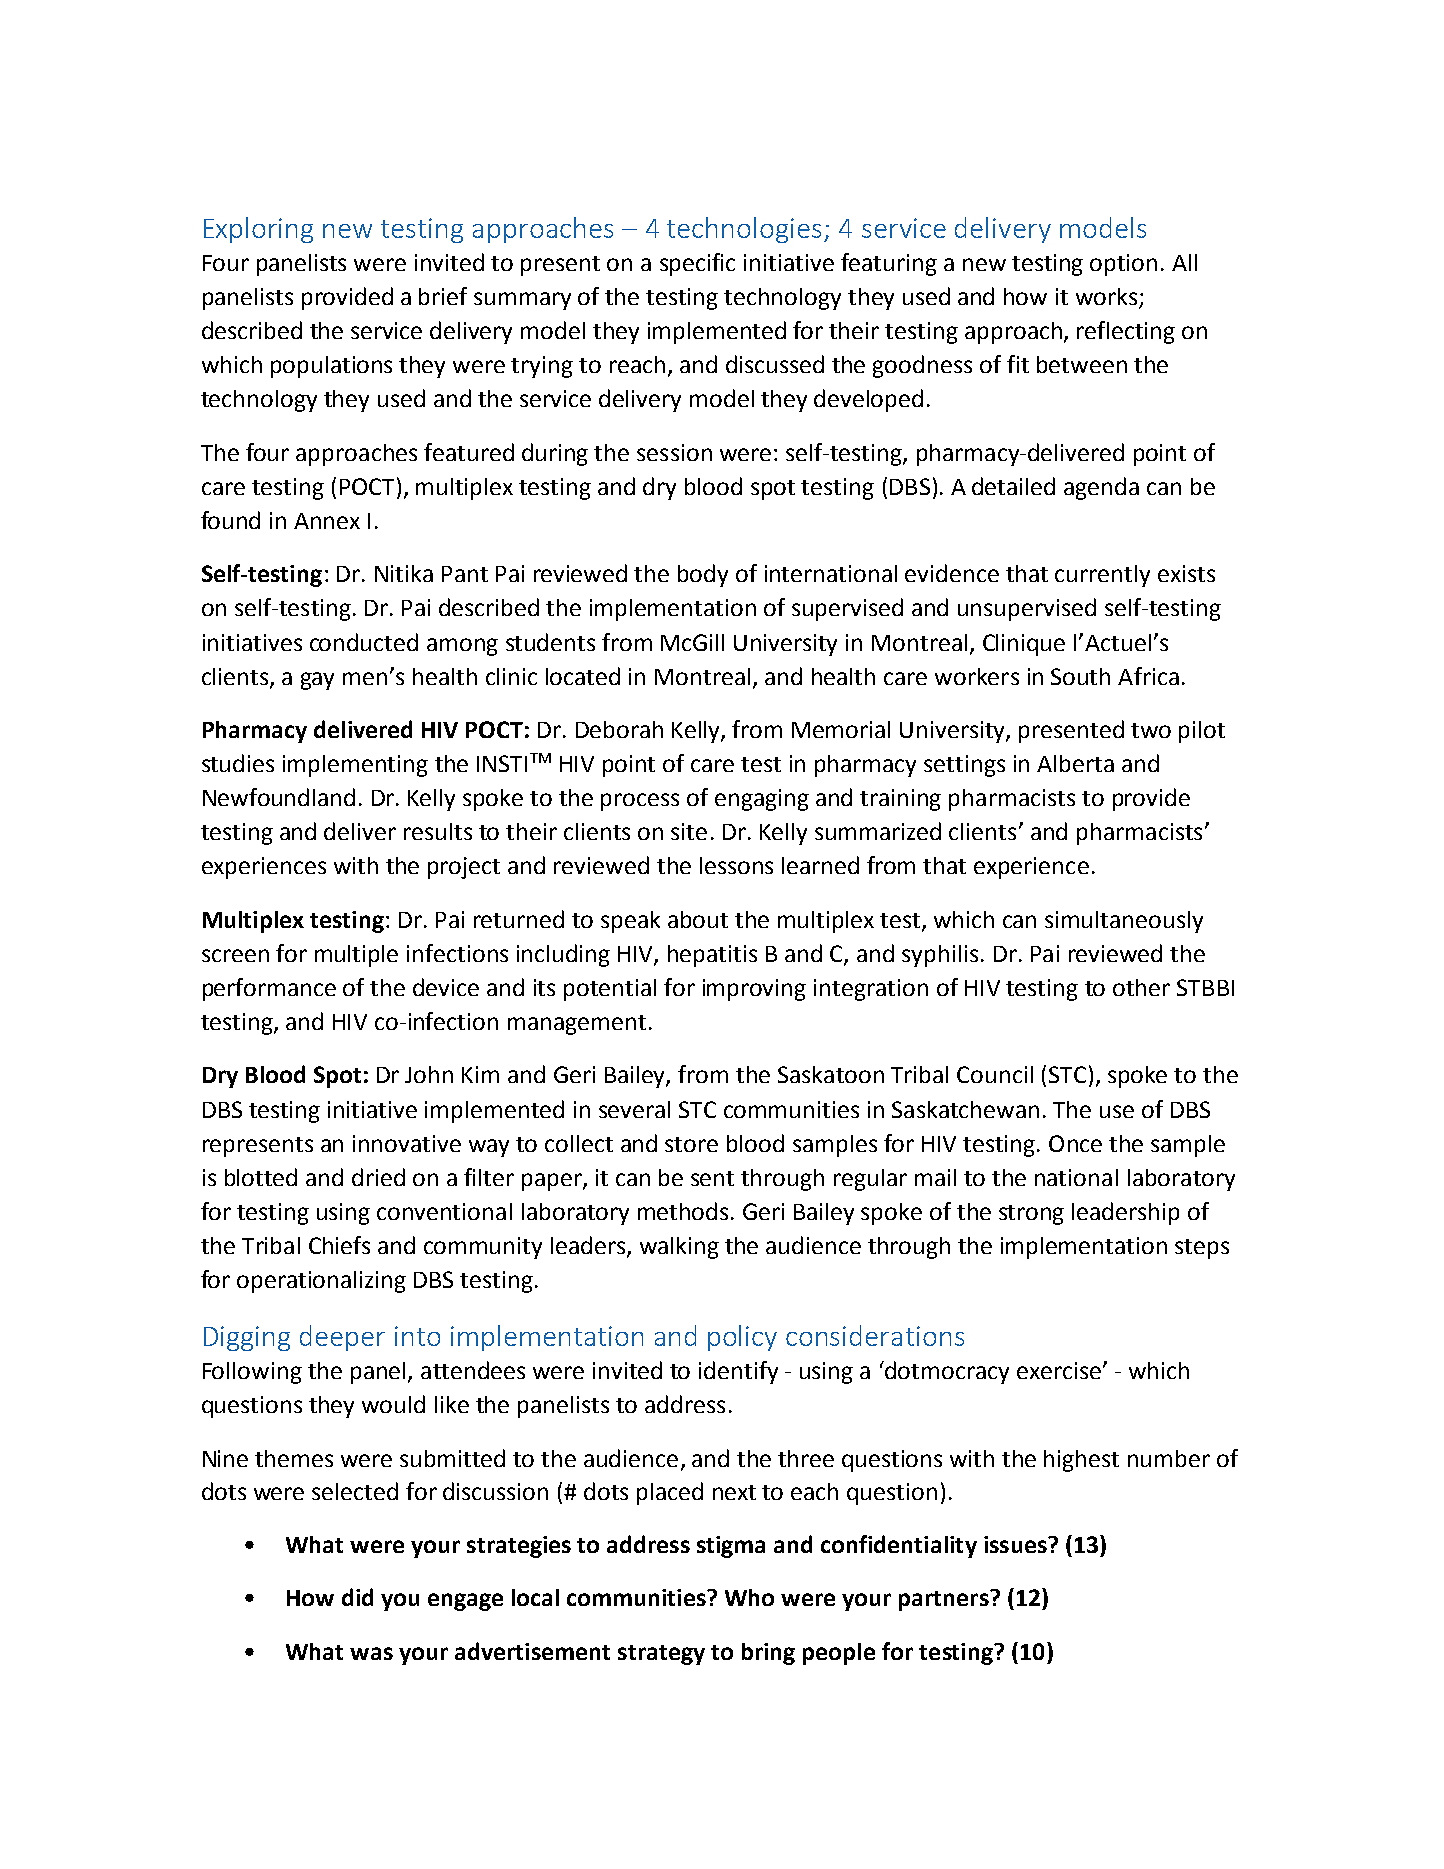  Describe the element at coordinates (1124, 922) in the image. I see `simultaneously` at that location.
